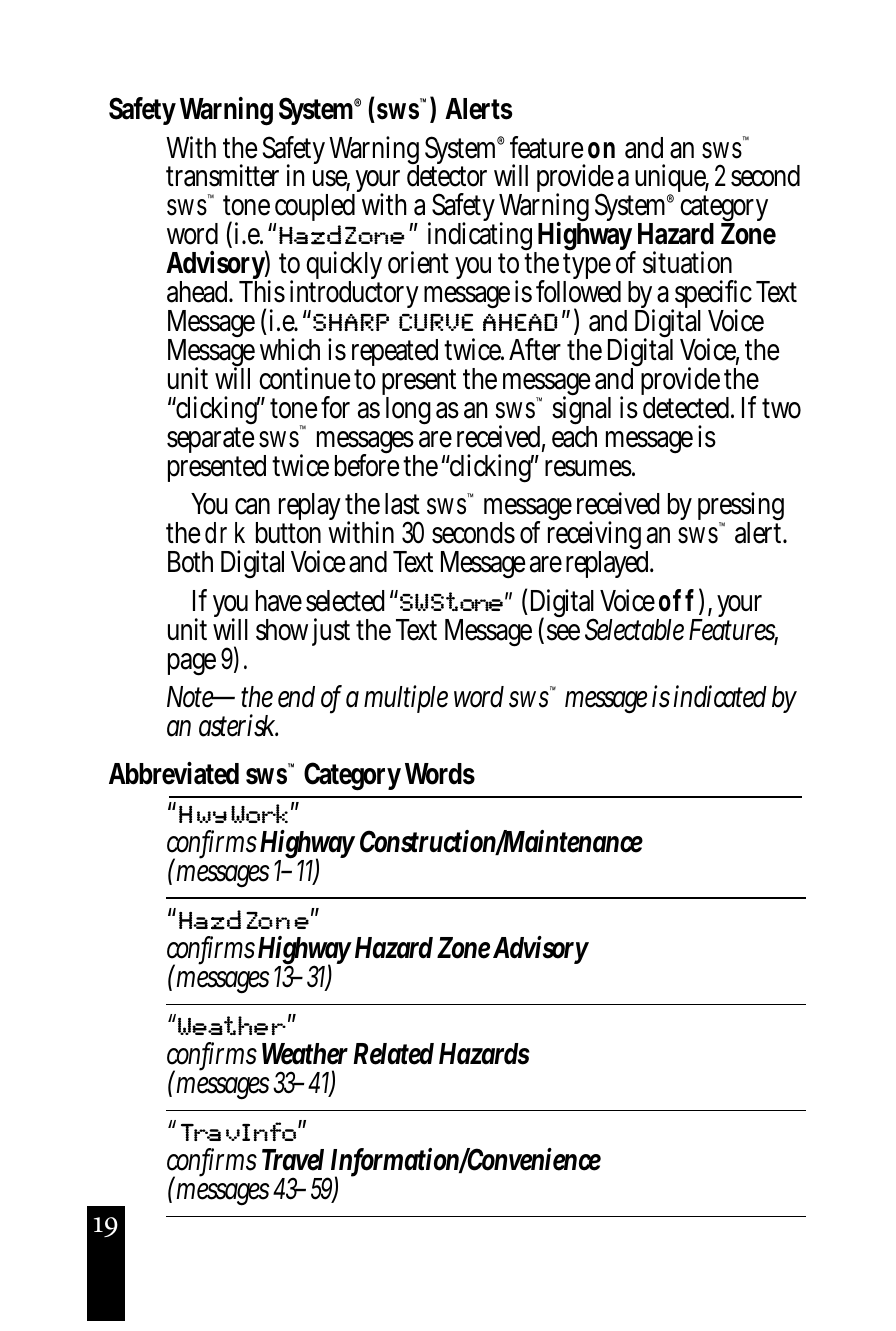 The height and width of the document is (1331, 896). Describe the element at coordinates (741, 509) in the document. I see `pressing` at that location.
